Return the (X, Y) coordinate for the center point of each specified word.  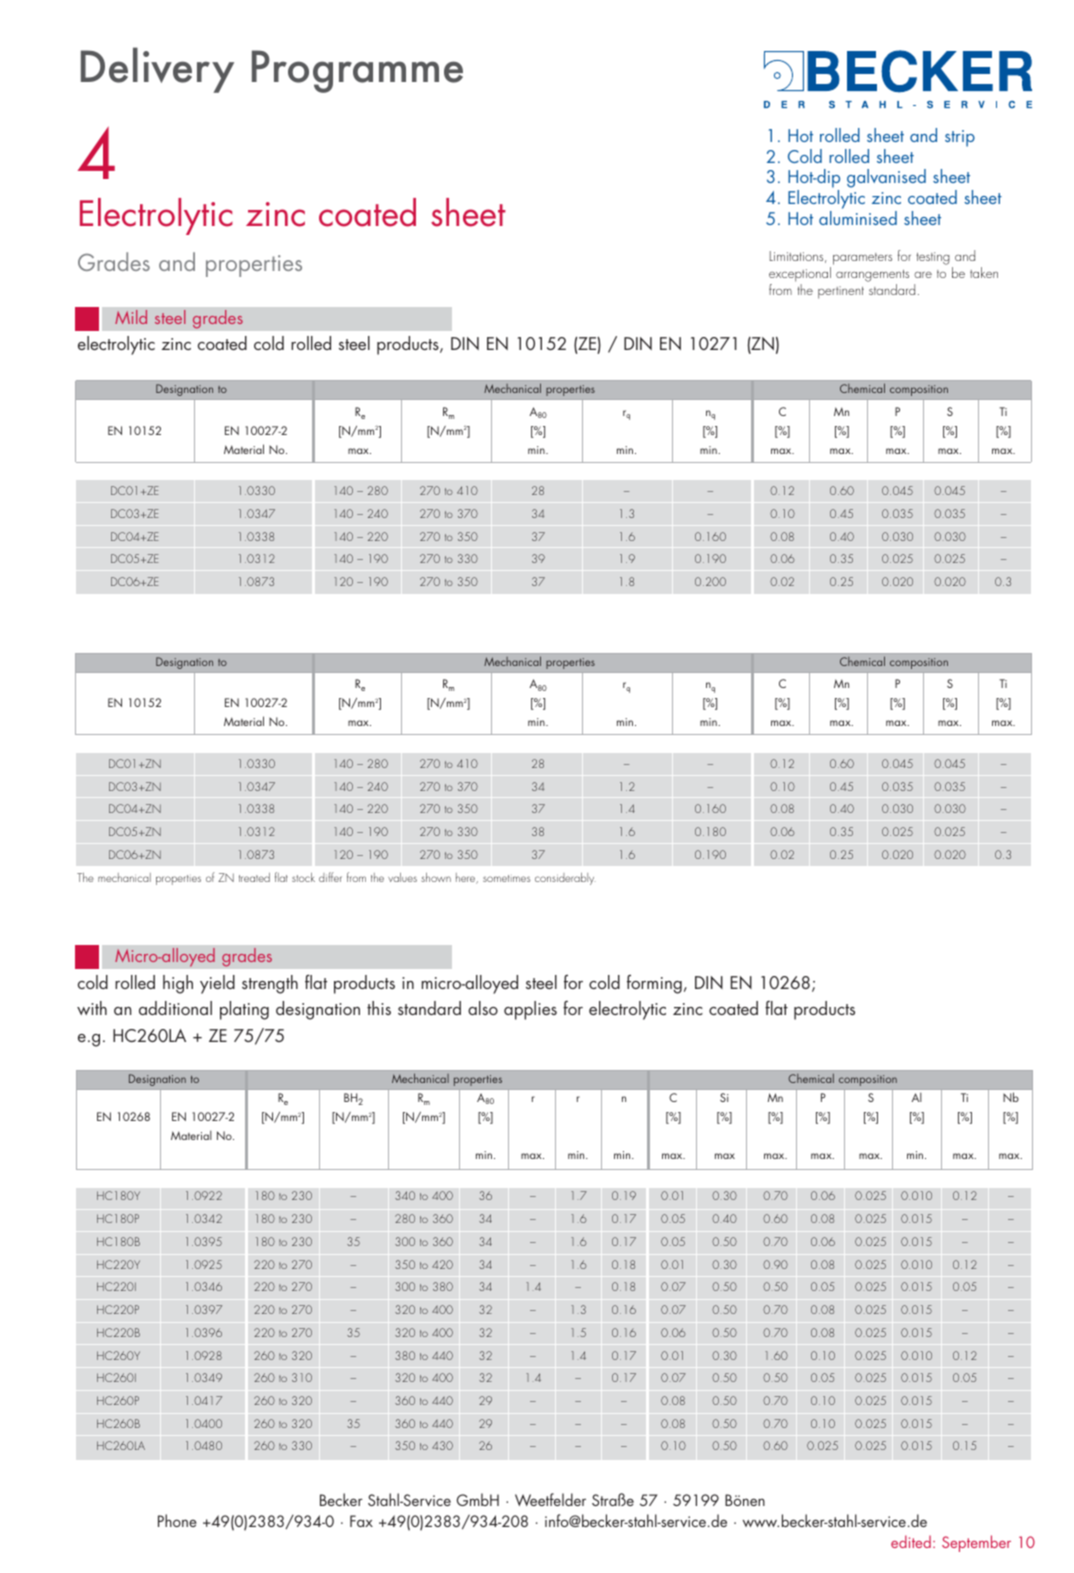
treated (254, 877)
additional (175, 1008)
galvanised (886, 178)
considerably (565, 879)
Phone (177, 1520)
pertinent (841, 292)
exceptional (800, 276)
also (483, 1008)
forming (654, 984)
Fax (361, 1521)
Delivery (157, 70)
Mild (131, 317)
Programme (357, 71)
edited (911, 1541)
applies (530, 1010)
